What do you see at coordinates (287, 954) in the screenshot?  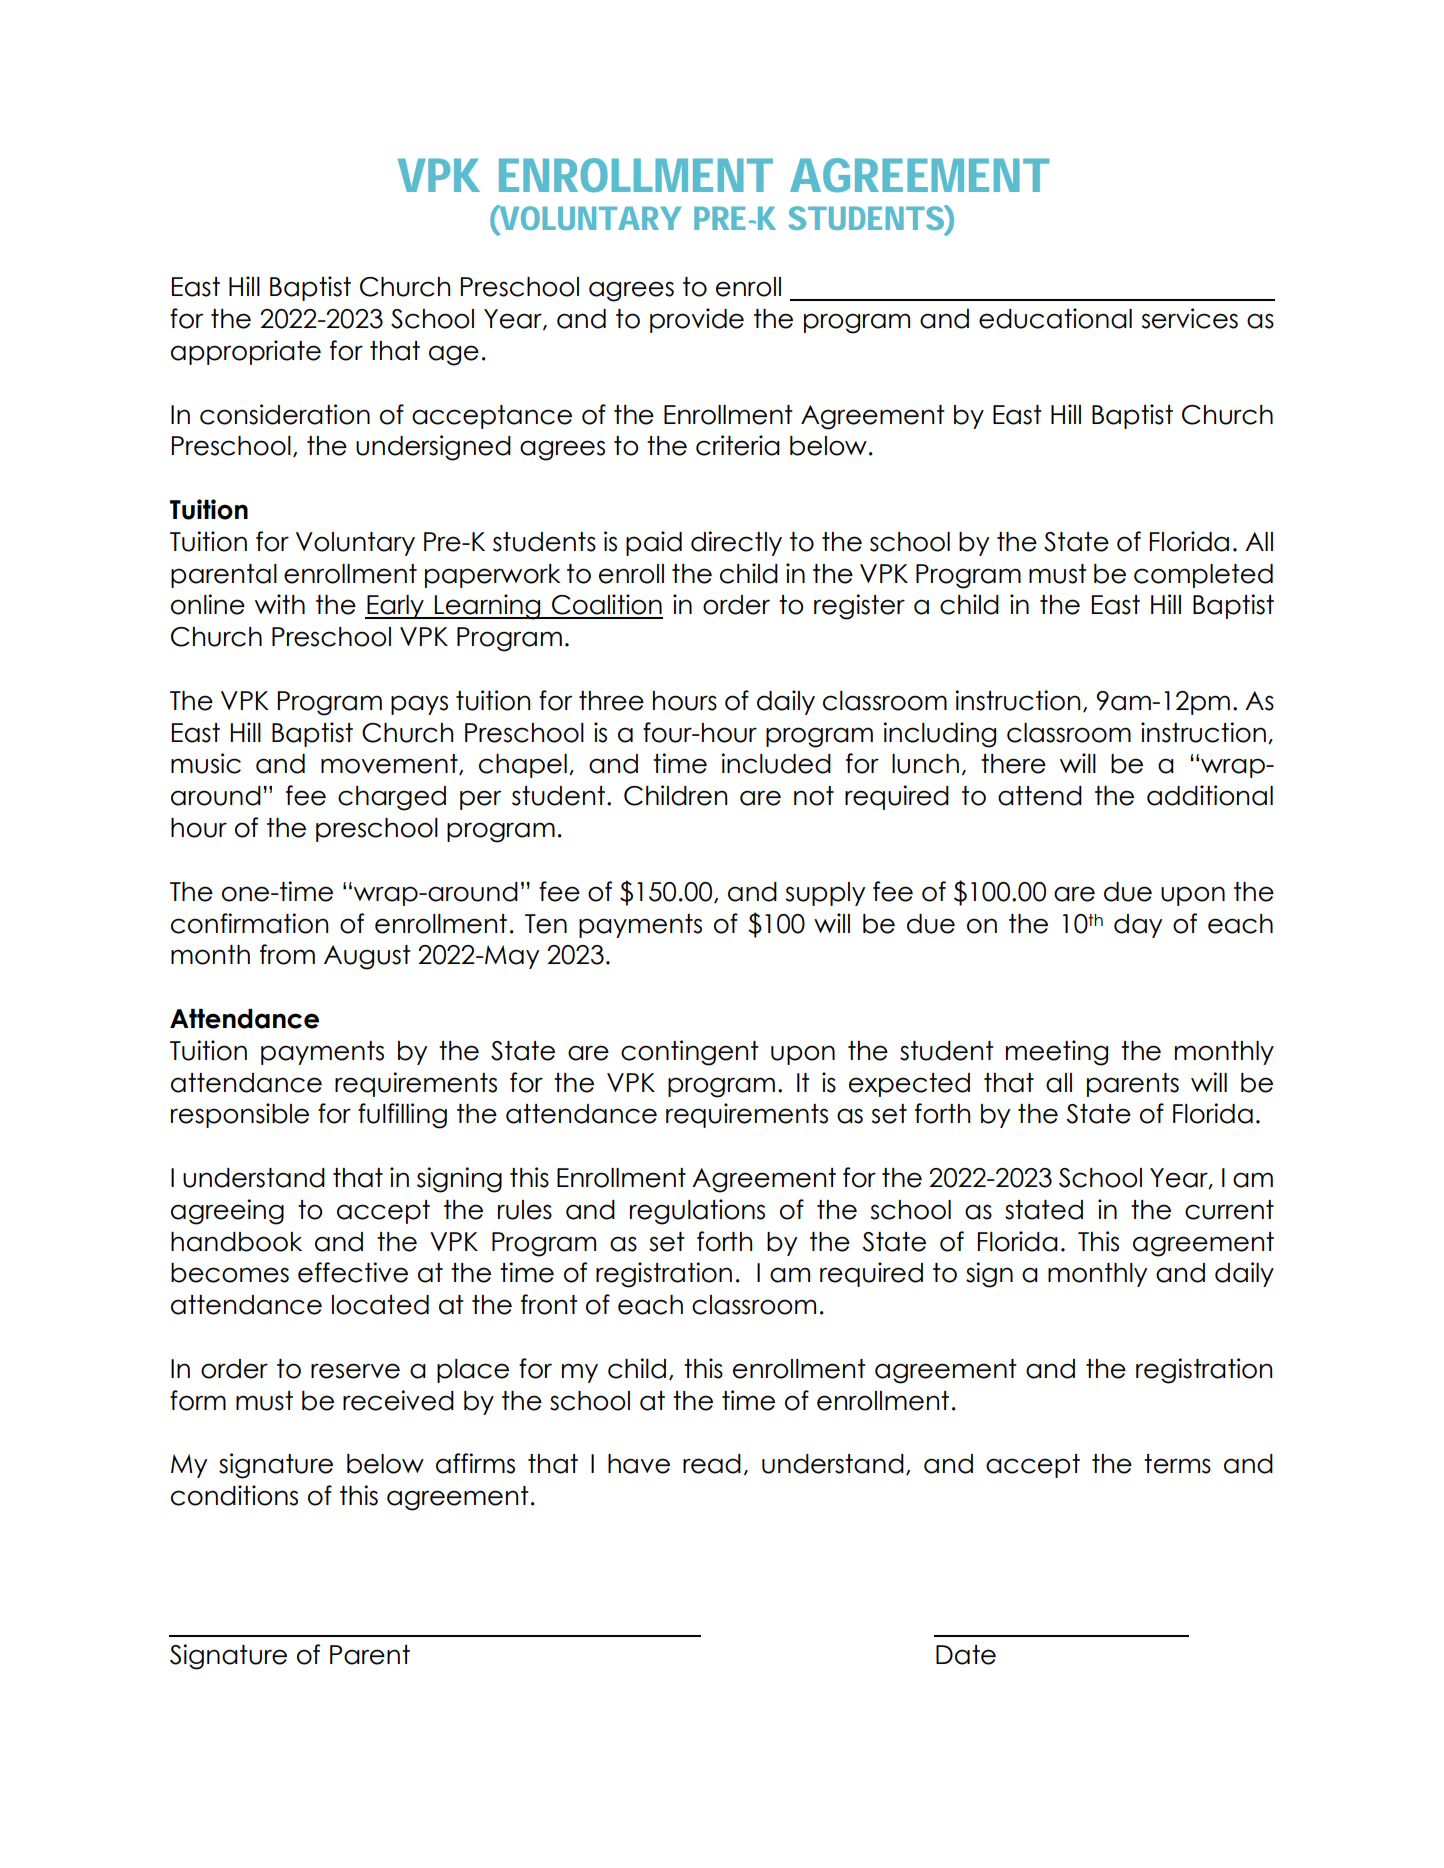 I see `from` at bounding box center [287, 954].
